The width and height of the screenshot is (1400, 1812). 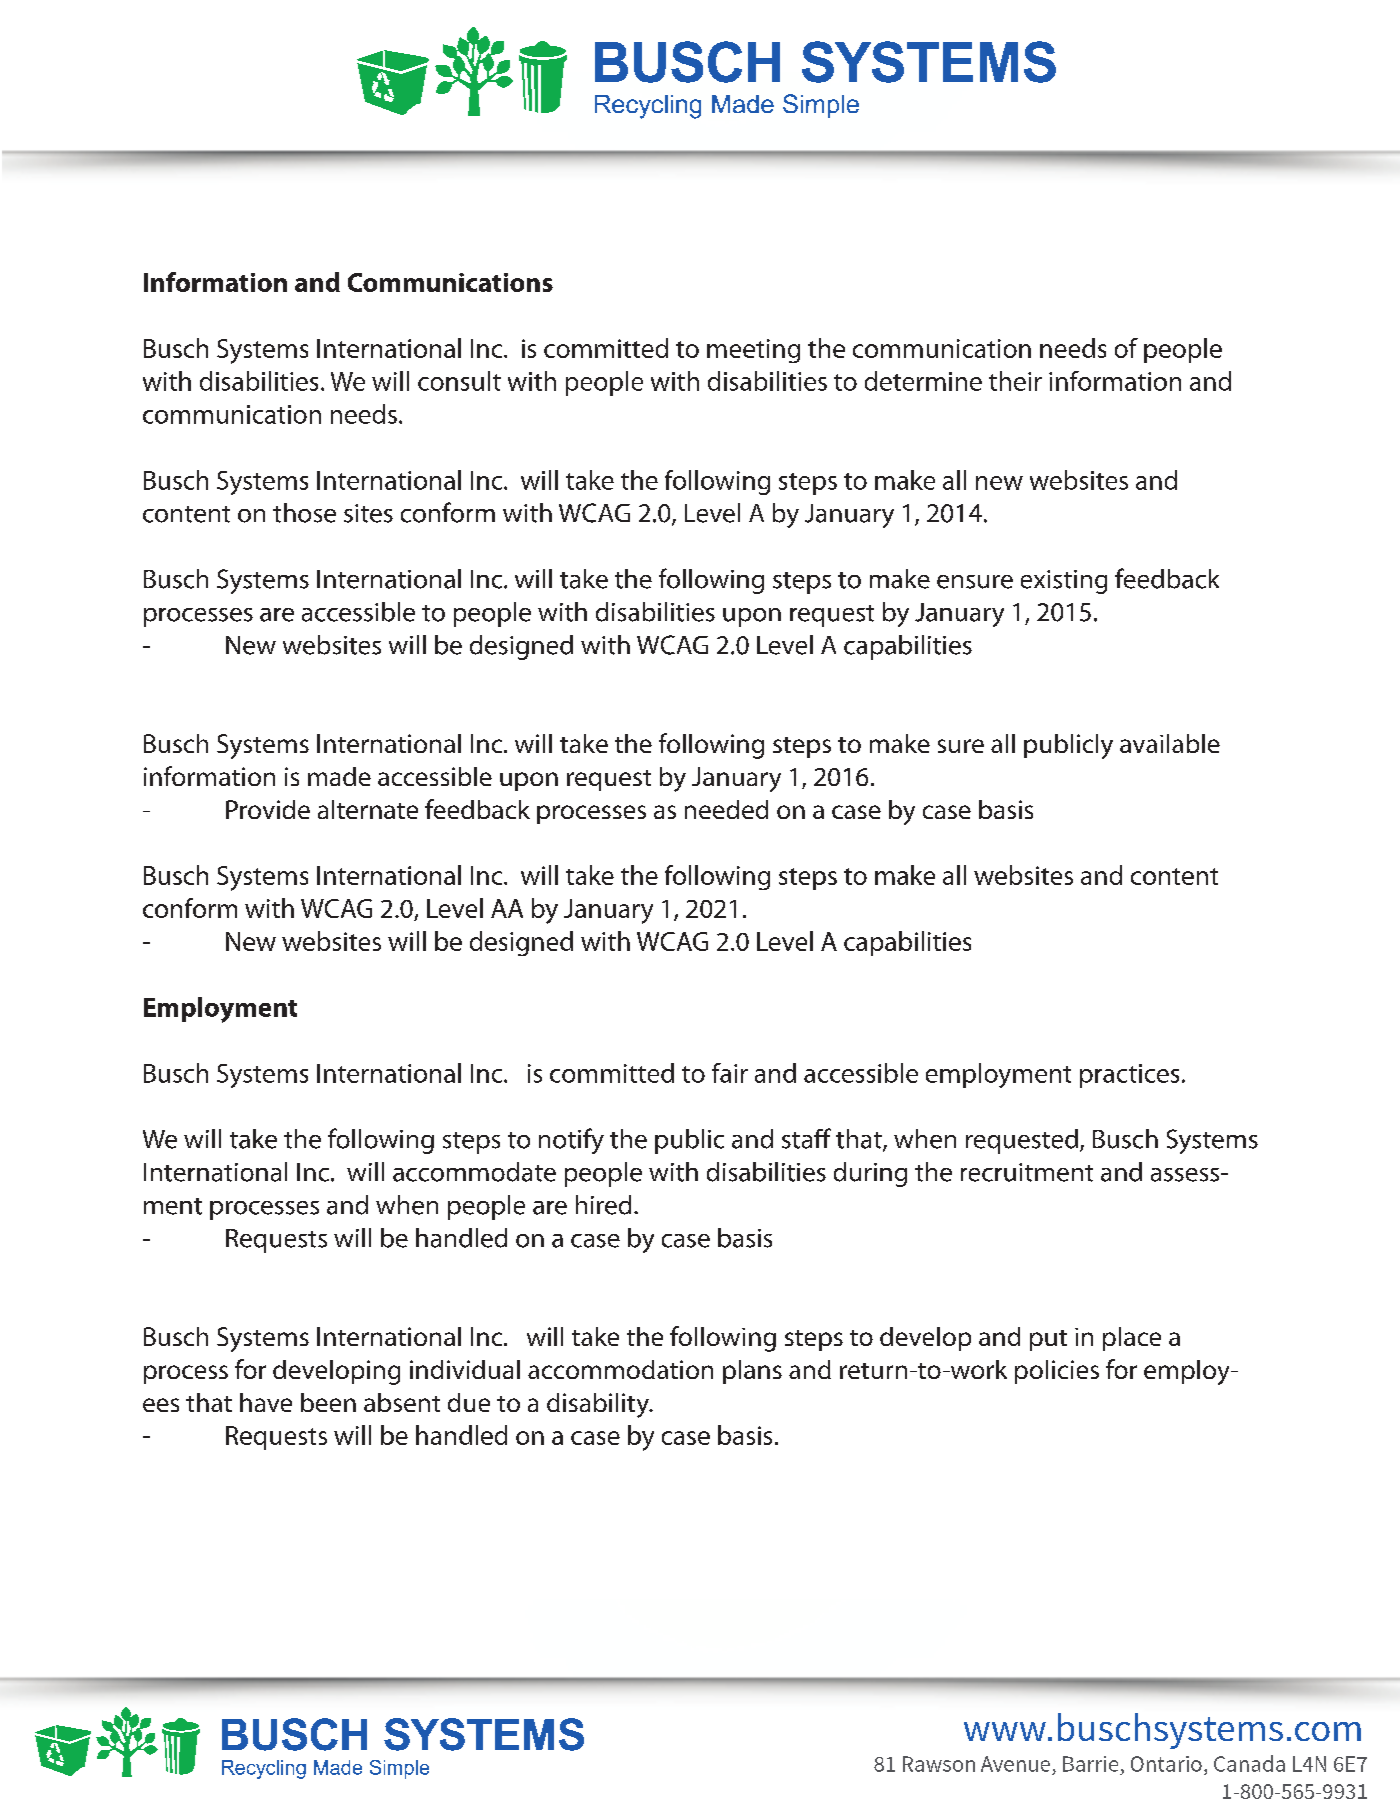 What do you see at coordinates (753, 351) in the screenshot?
I see `meeting` at bounding box center [753, 351].
